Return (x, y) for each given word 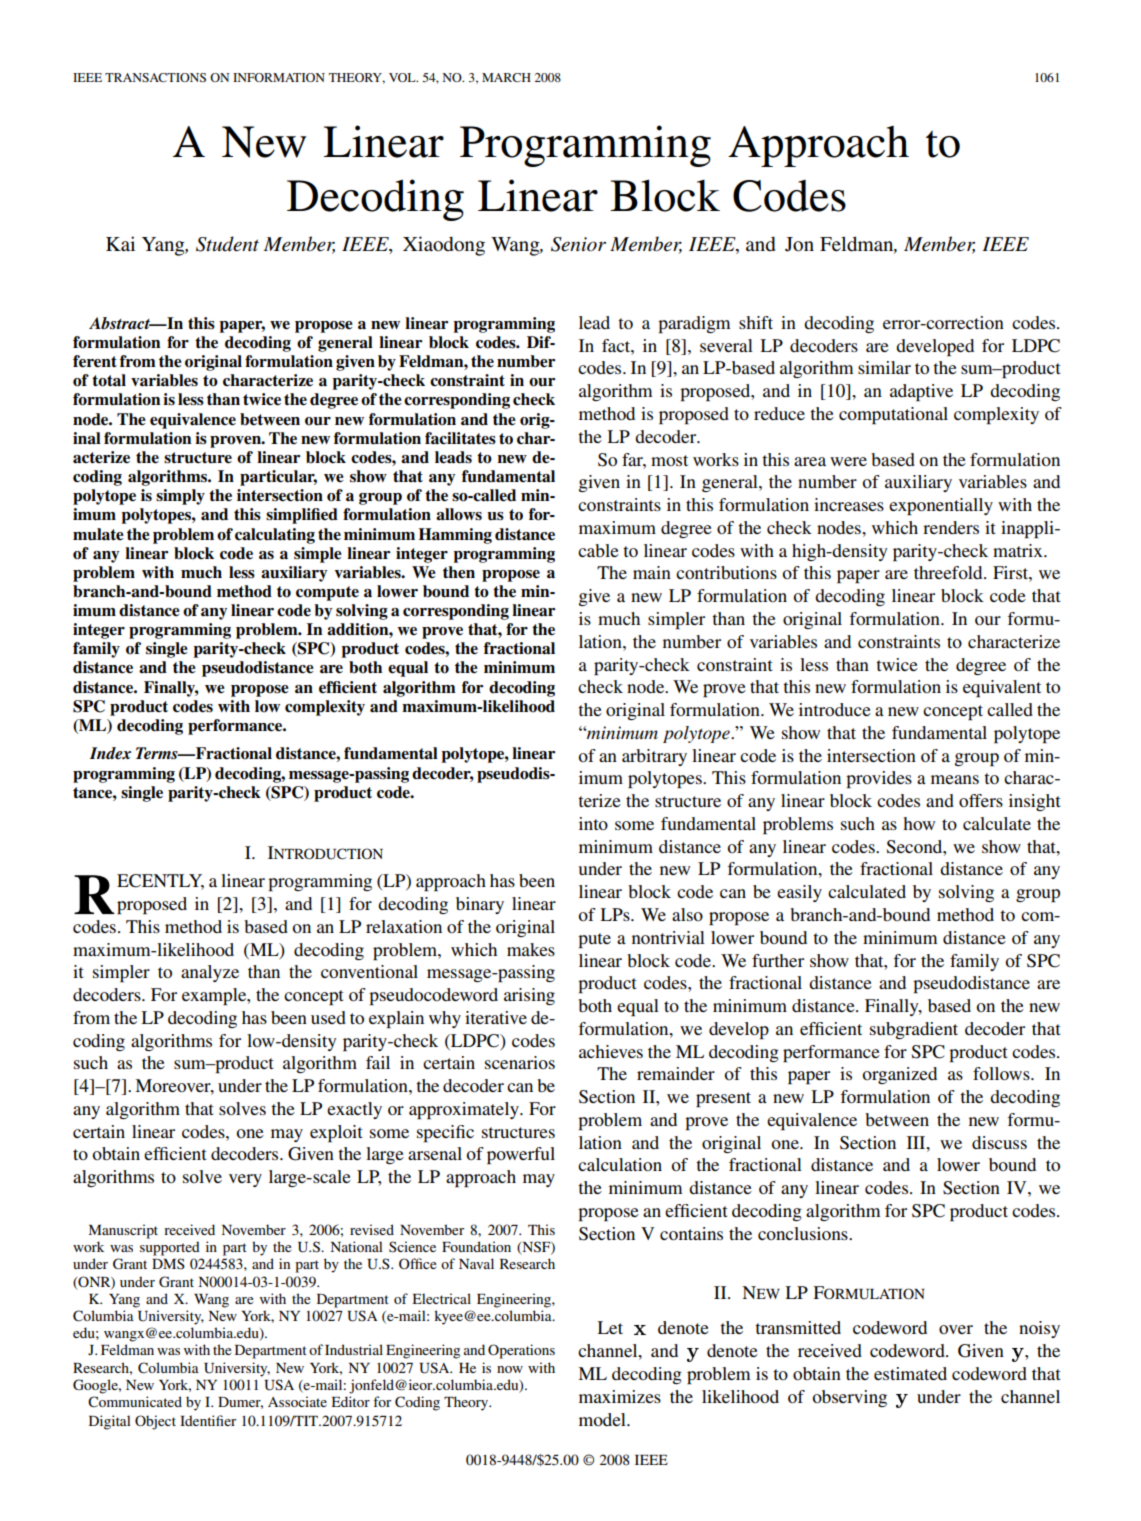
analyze (210, 973)
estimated (910, 1373)
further (778, 960)
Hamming (455, 536)
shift (756, 322)
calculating (275, 536)
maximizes (620, 1396)
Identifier (208, 1420)
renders (951, 527)
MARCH (506, 77)
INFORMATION (279, 77)
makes (531, 949)
